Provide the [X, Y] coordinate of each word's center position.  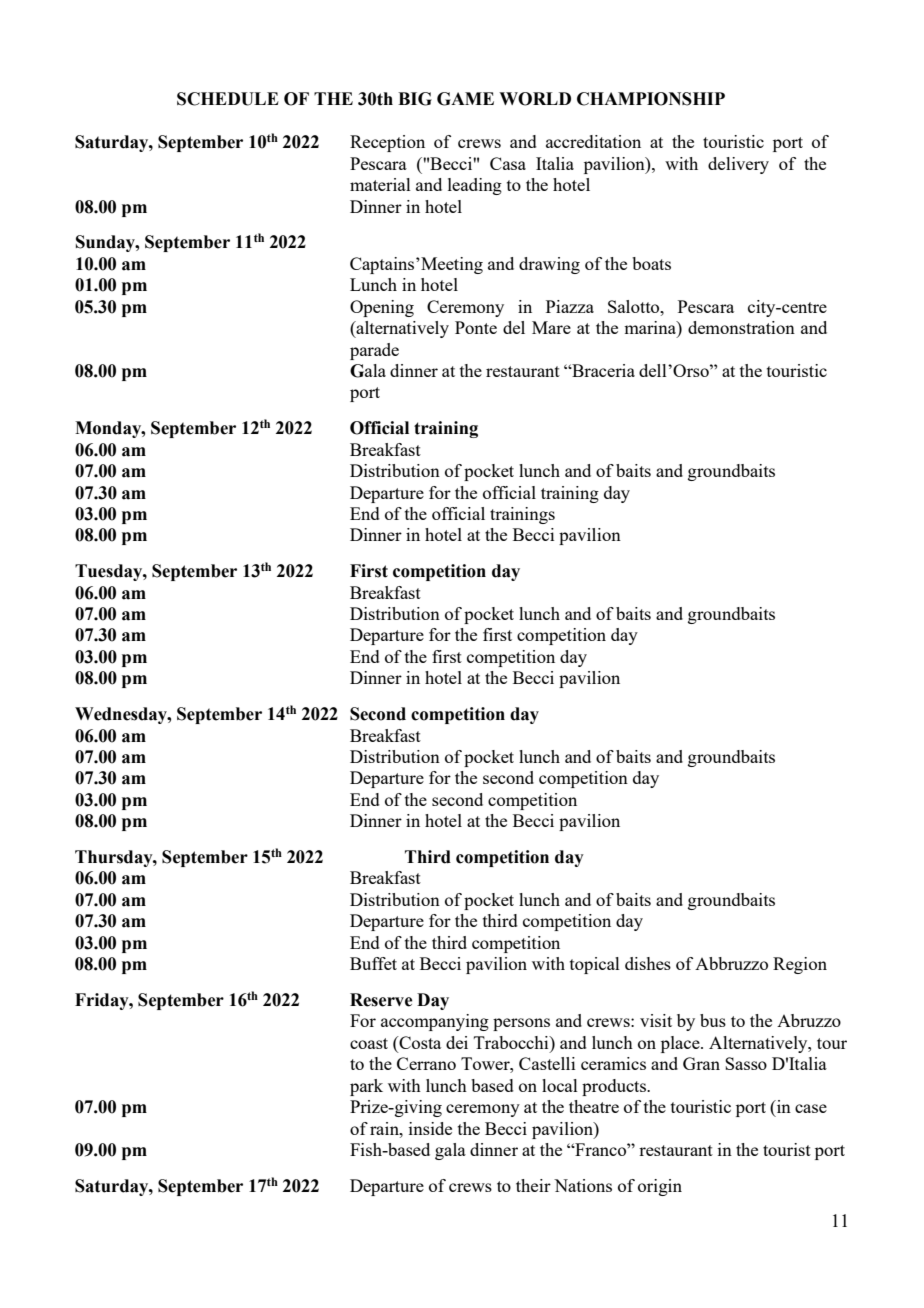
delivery [738, 165]
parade [374, 351]
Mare [551, 327]
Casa [508, 163]
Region [800, 965]
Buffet [373, 963]
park [366, 1087]
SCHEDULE [228, 99]
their [533, 1185]
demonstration [741, 327]
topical [595, 965]
